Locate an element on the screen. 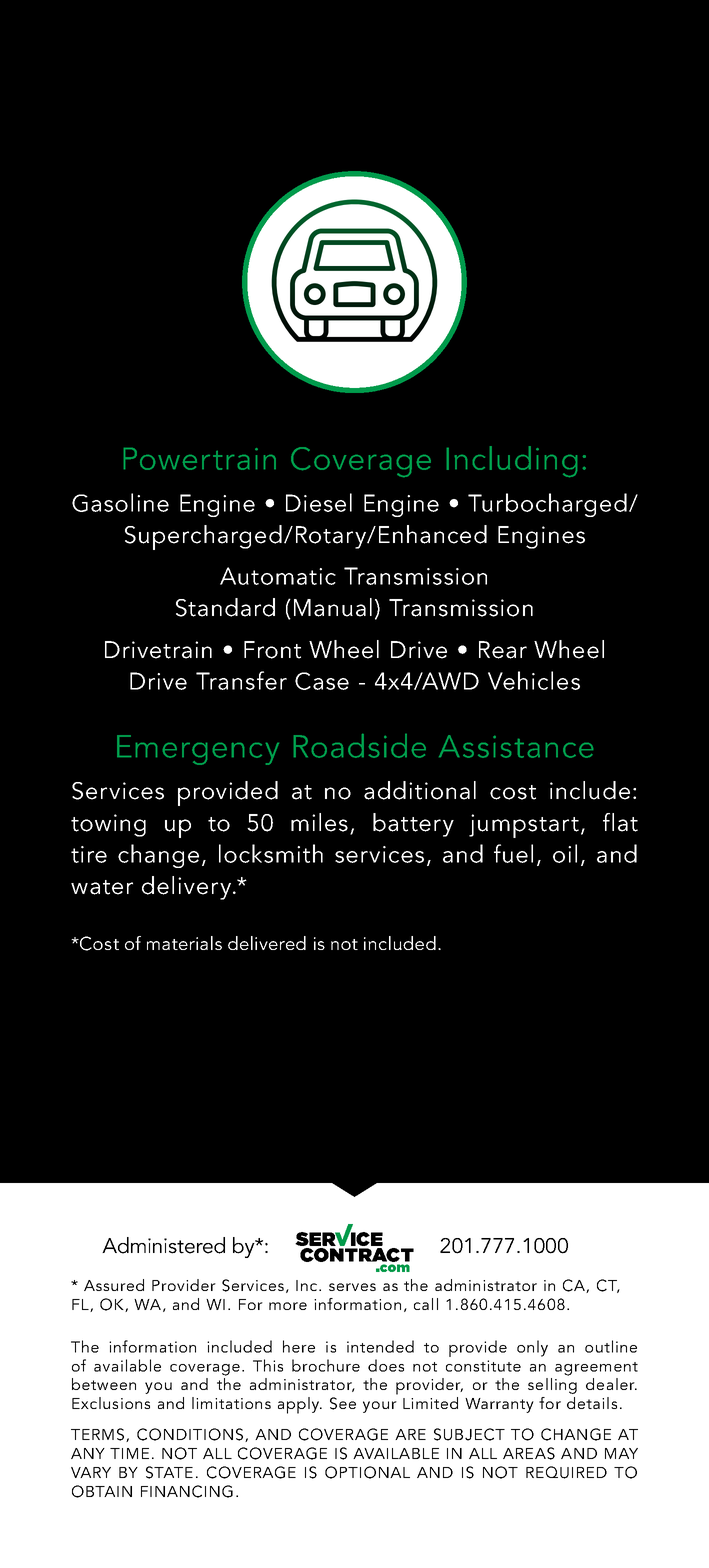  Turbocharged is located at coordinates (547, 505).
